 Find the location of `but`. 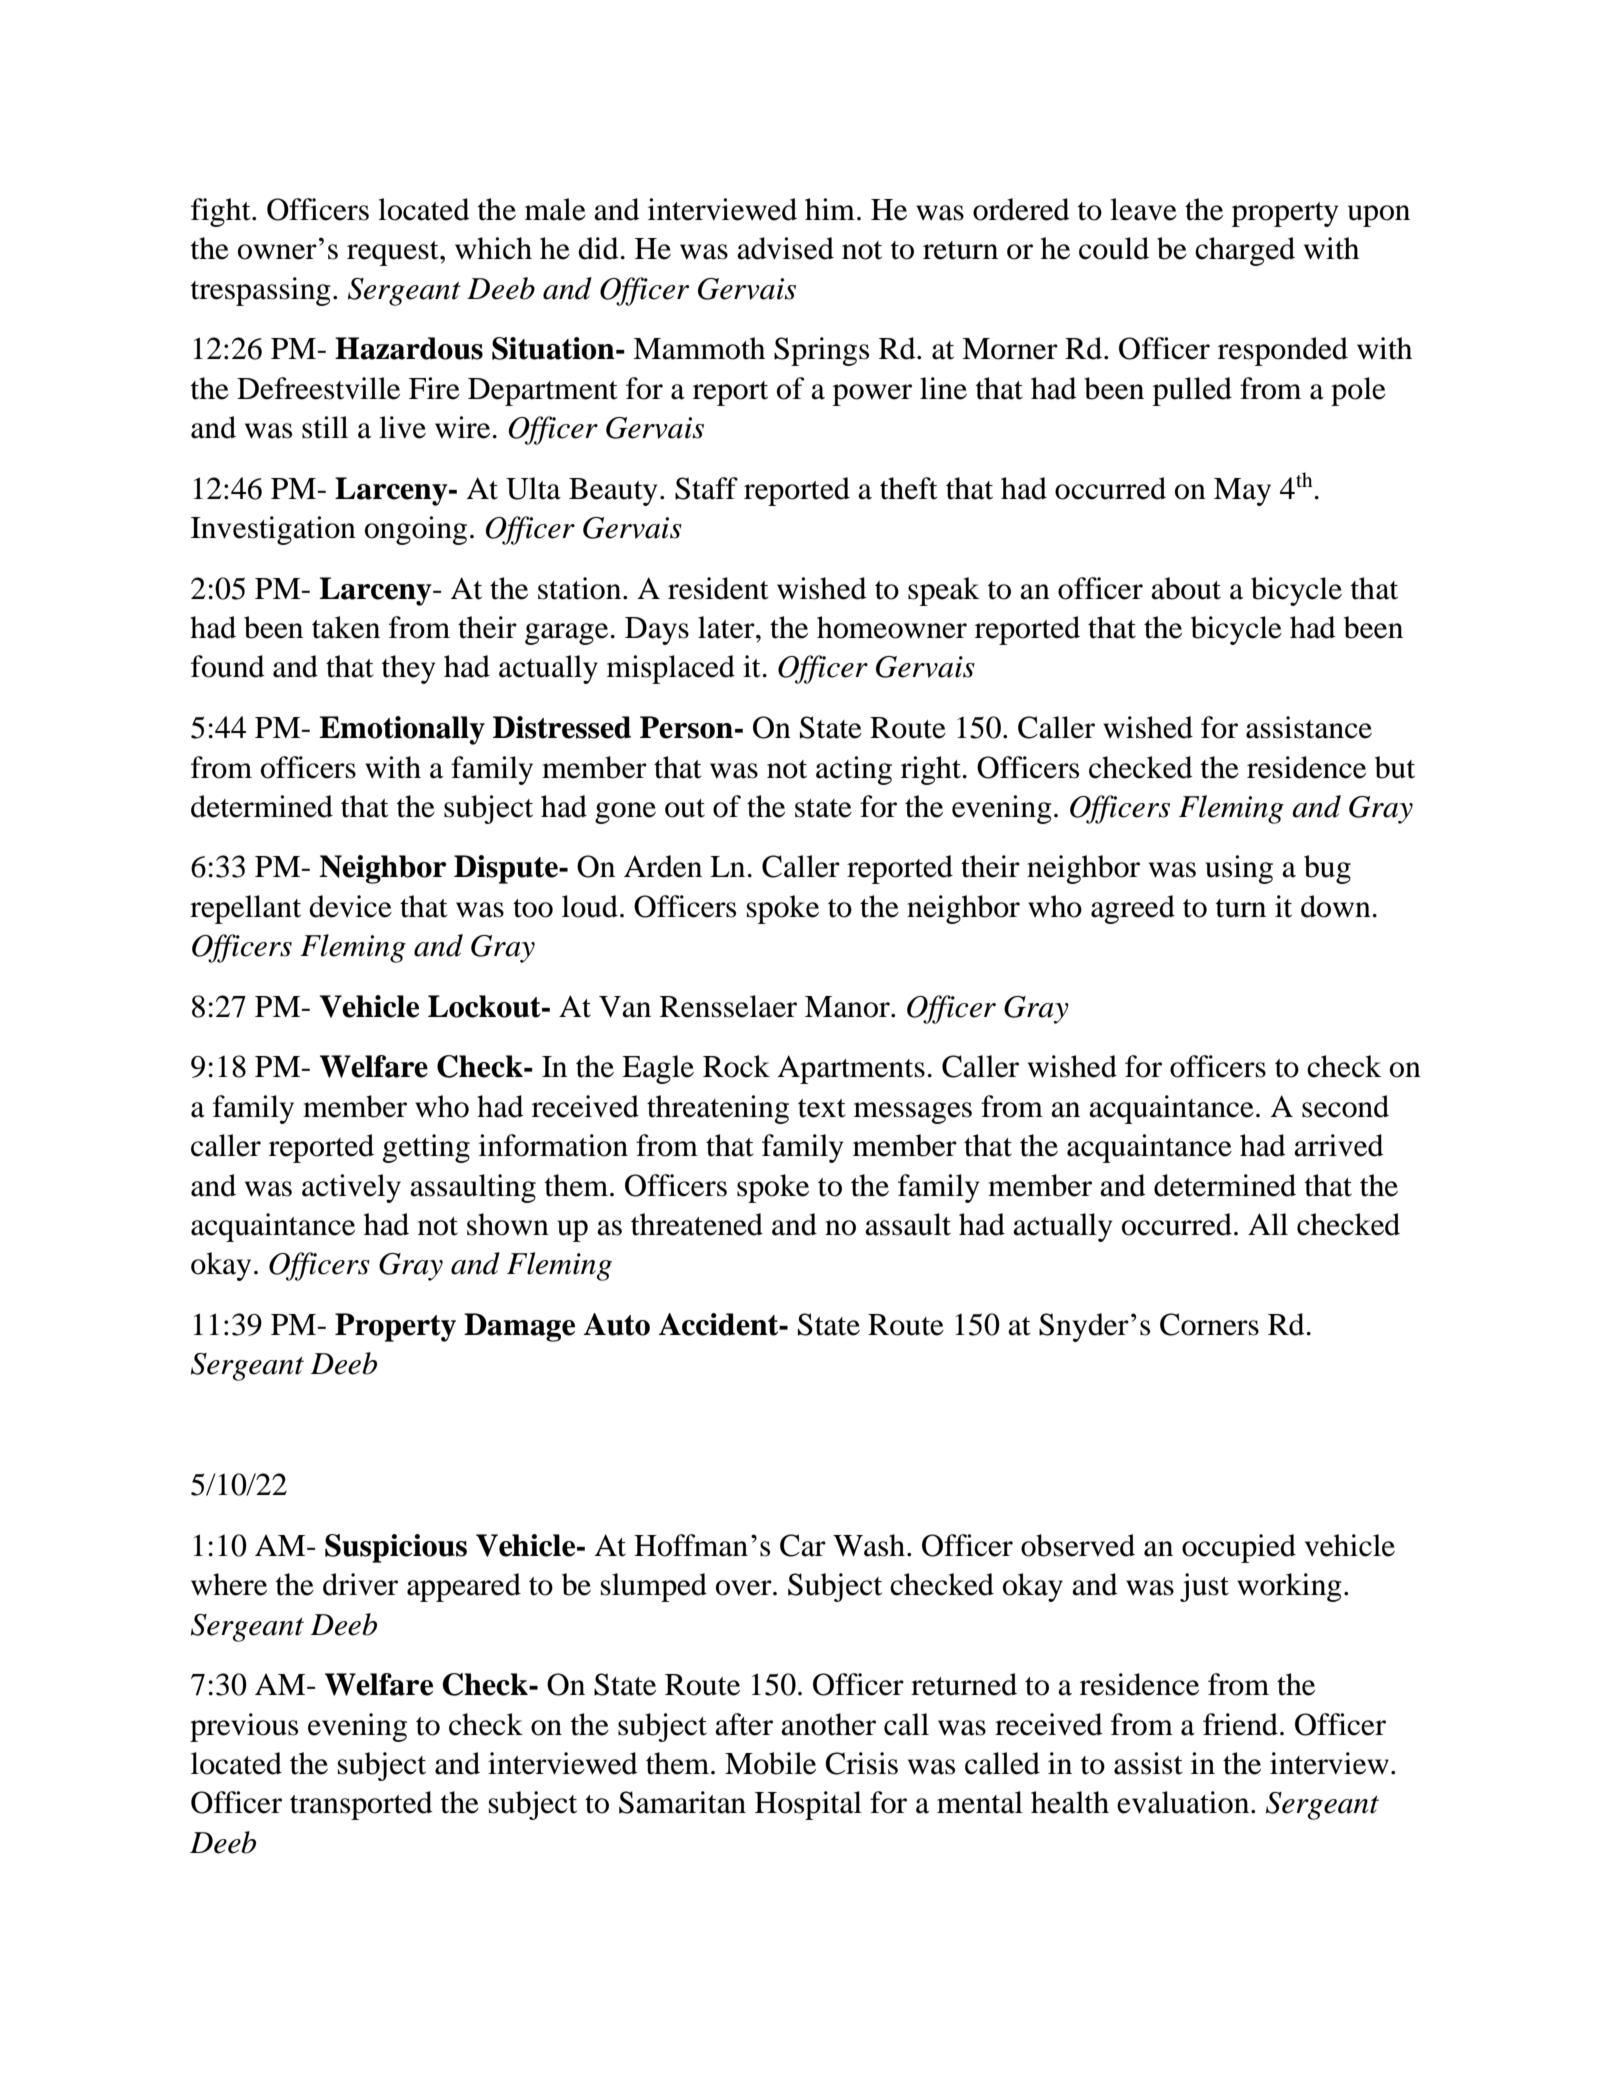

but is located at coordinates (1395, 767).
